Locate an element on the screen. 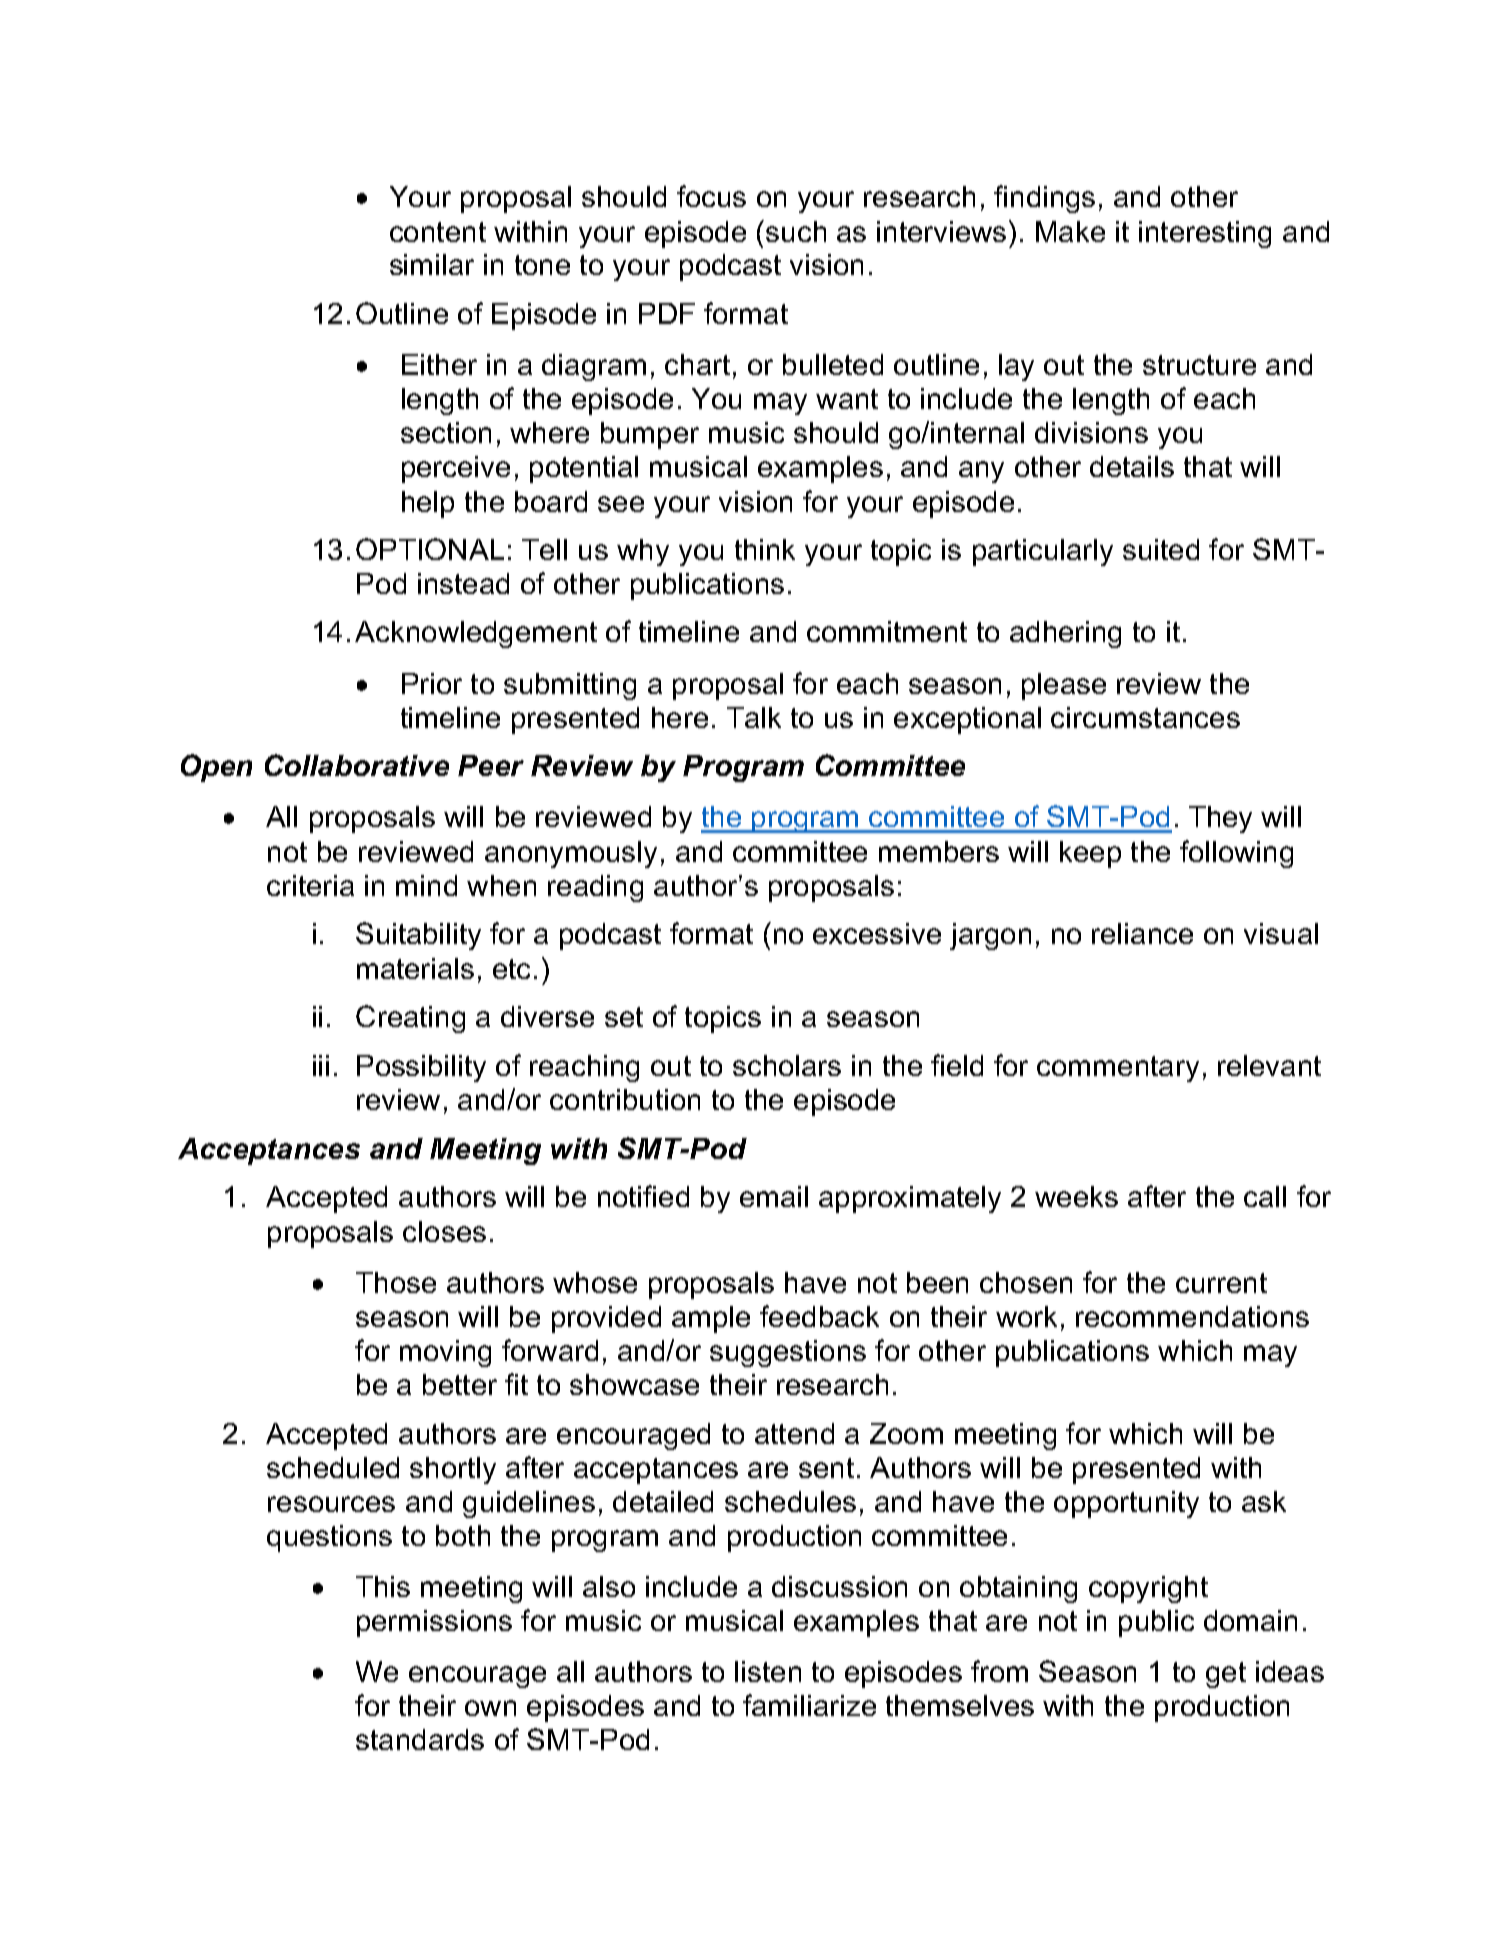 The width and height of the screenshot is (1510, 1954). scheduled is located at coordinates (333, 1467).
